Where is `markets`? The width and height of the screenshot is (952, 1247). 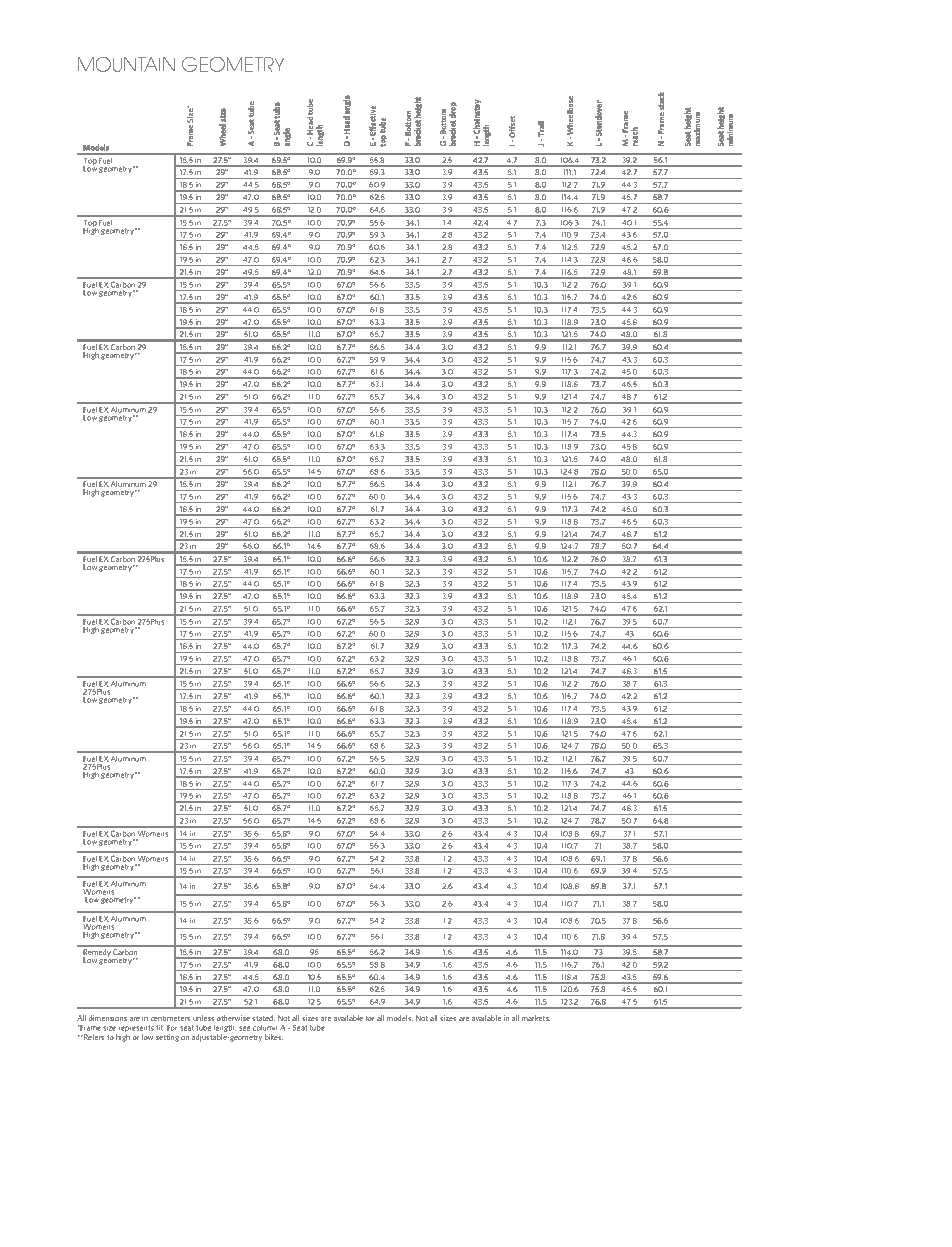 markets is located at coordinates (536, 1018).
